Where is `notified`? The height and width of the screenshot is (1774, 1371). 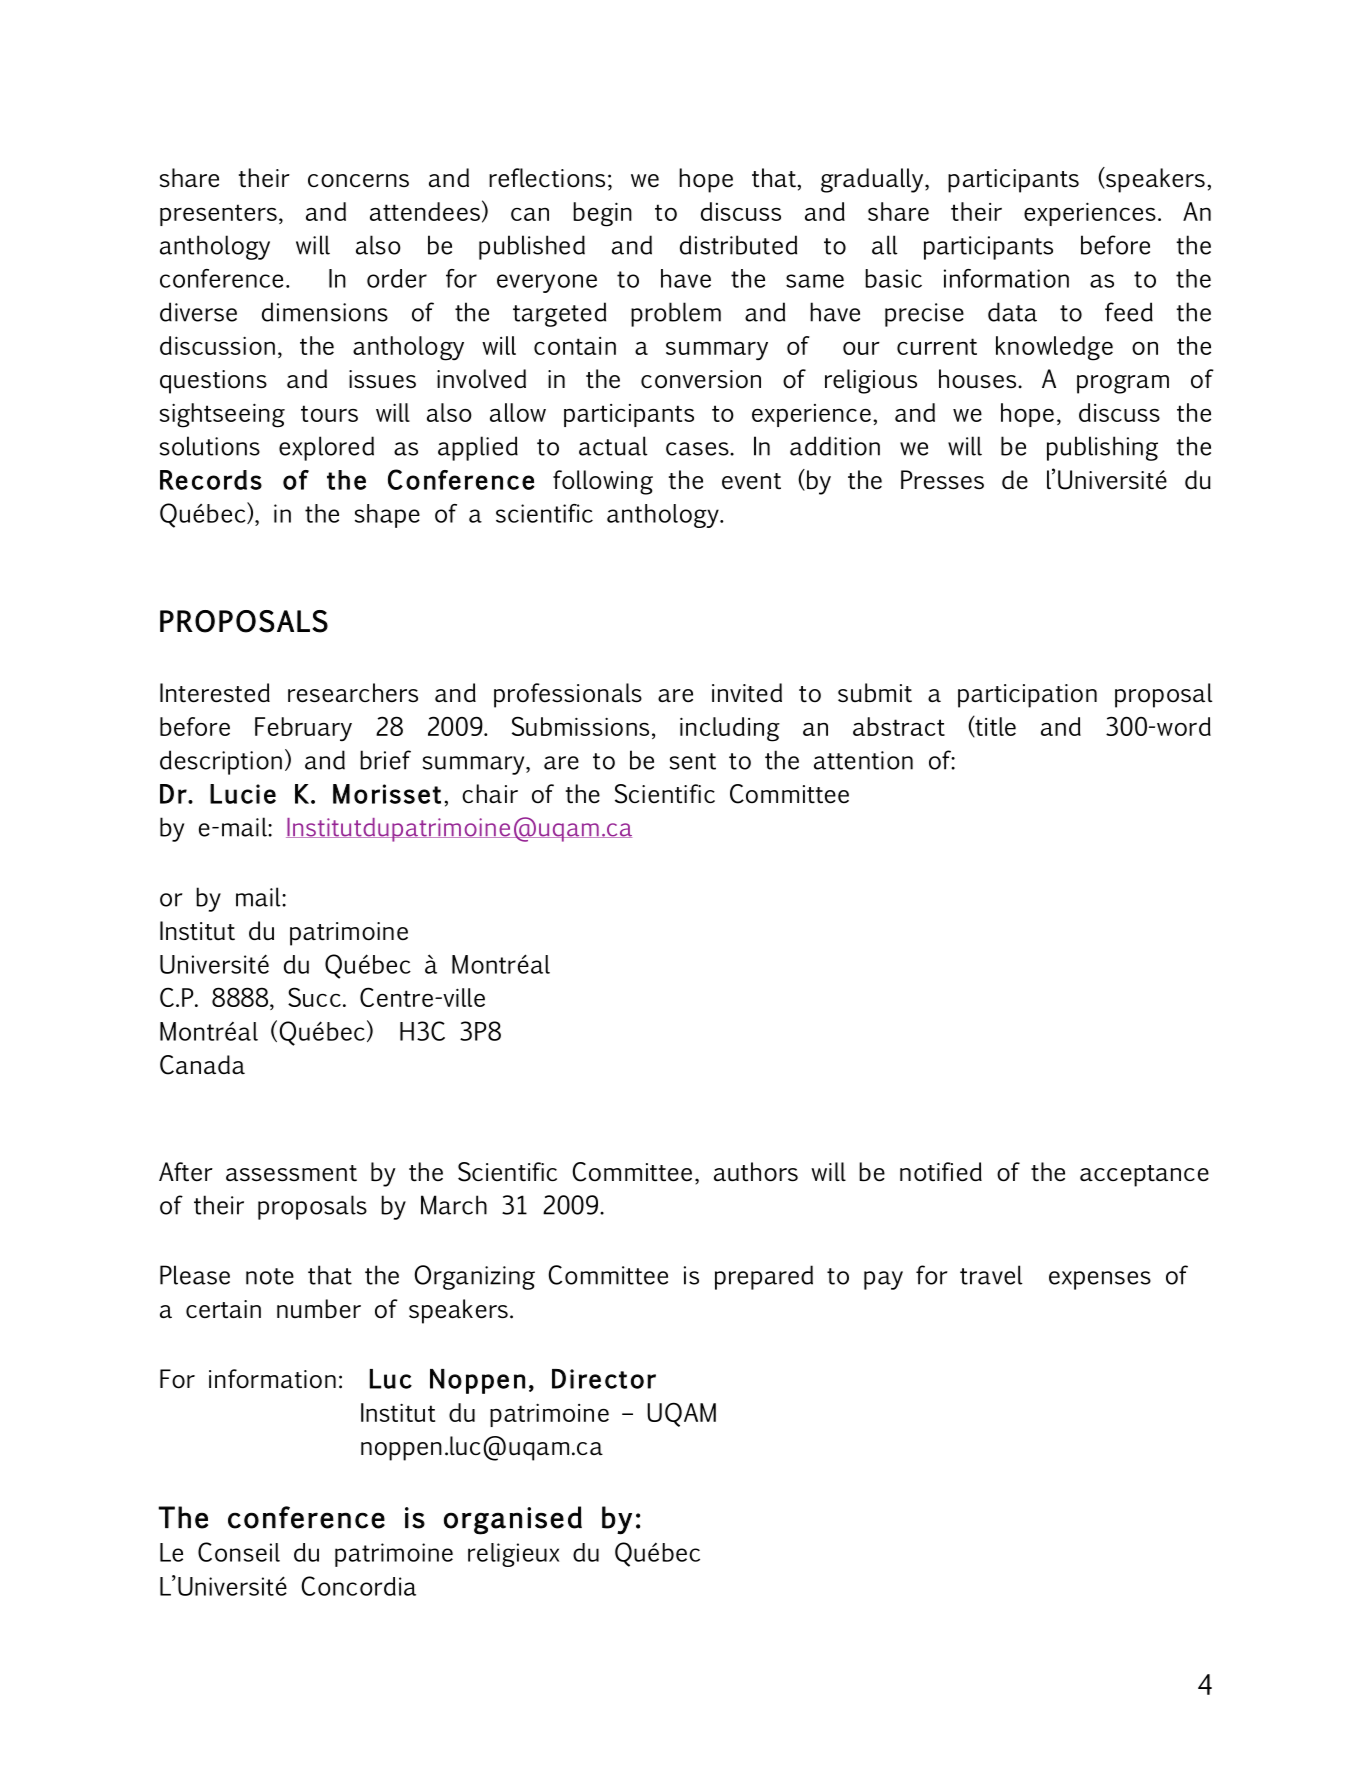 notified is located at coordinates (941, 1172).
